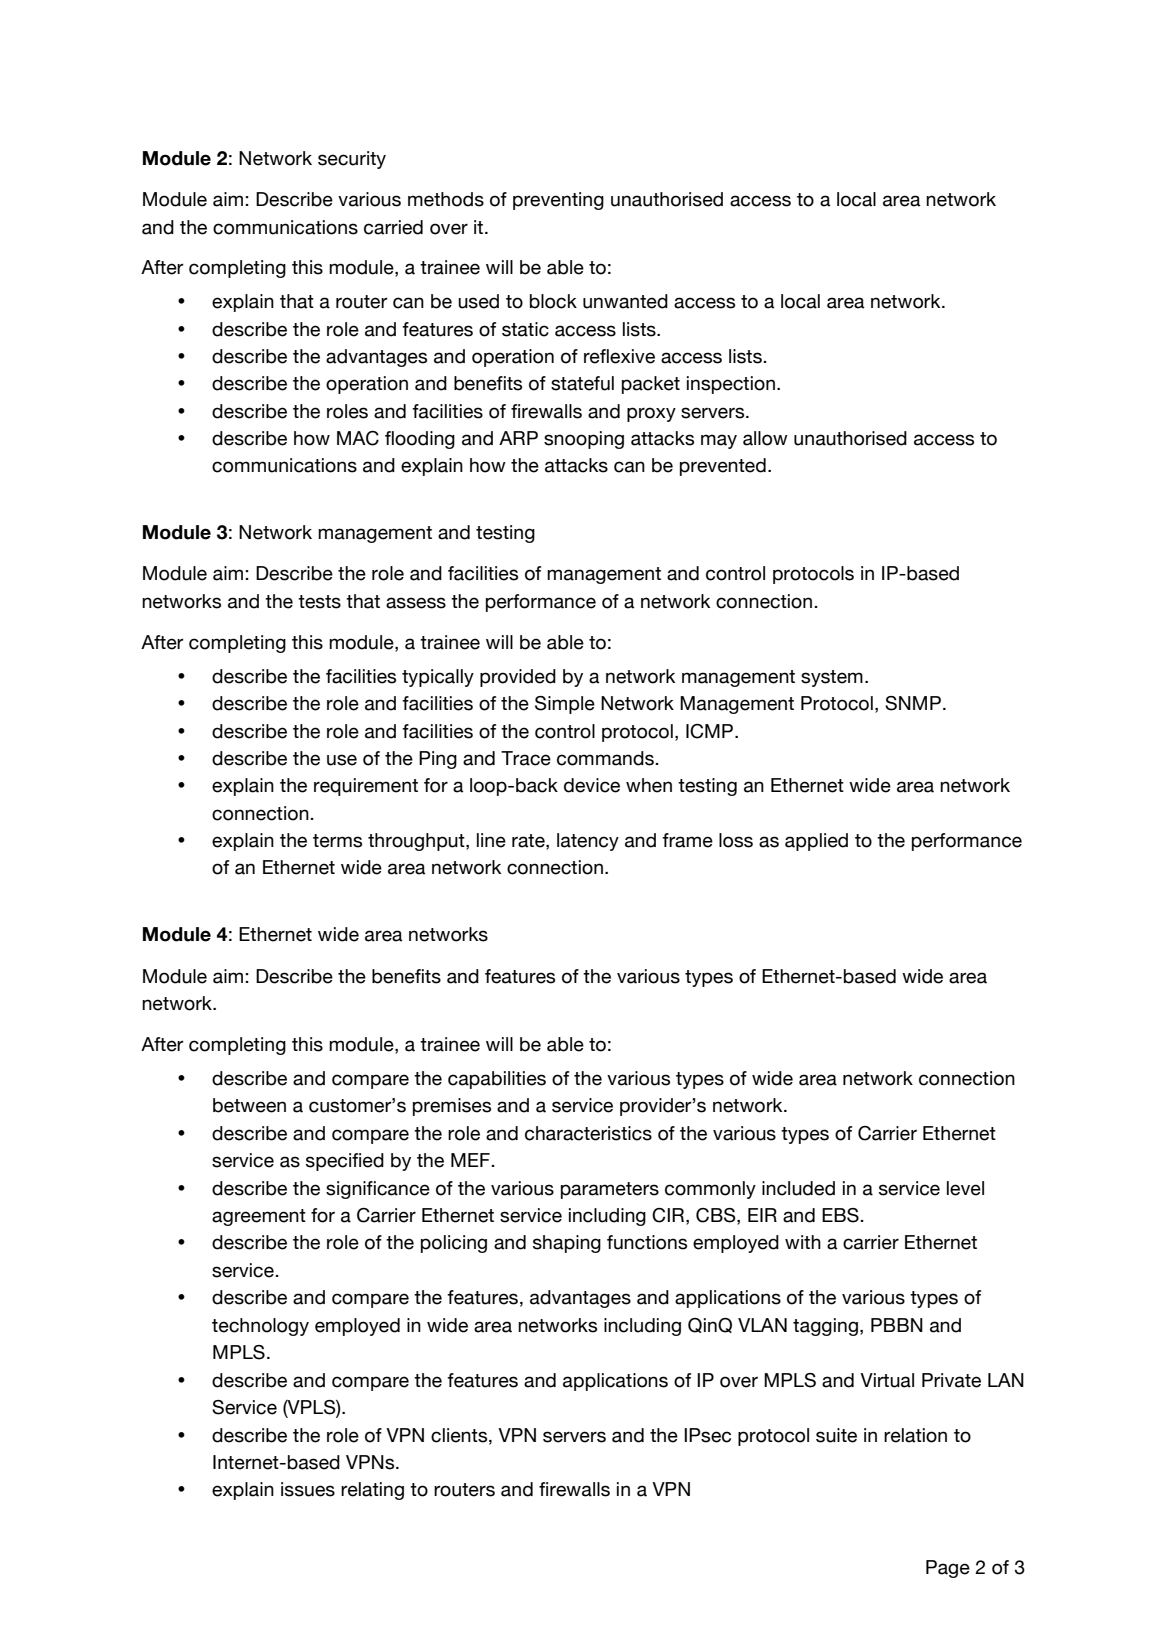 This page has width=1167, height=1651. Describe the element at coordinates (832, 678) in the page. I see `system` at that location.
